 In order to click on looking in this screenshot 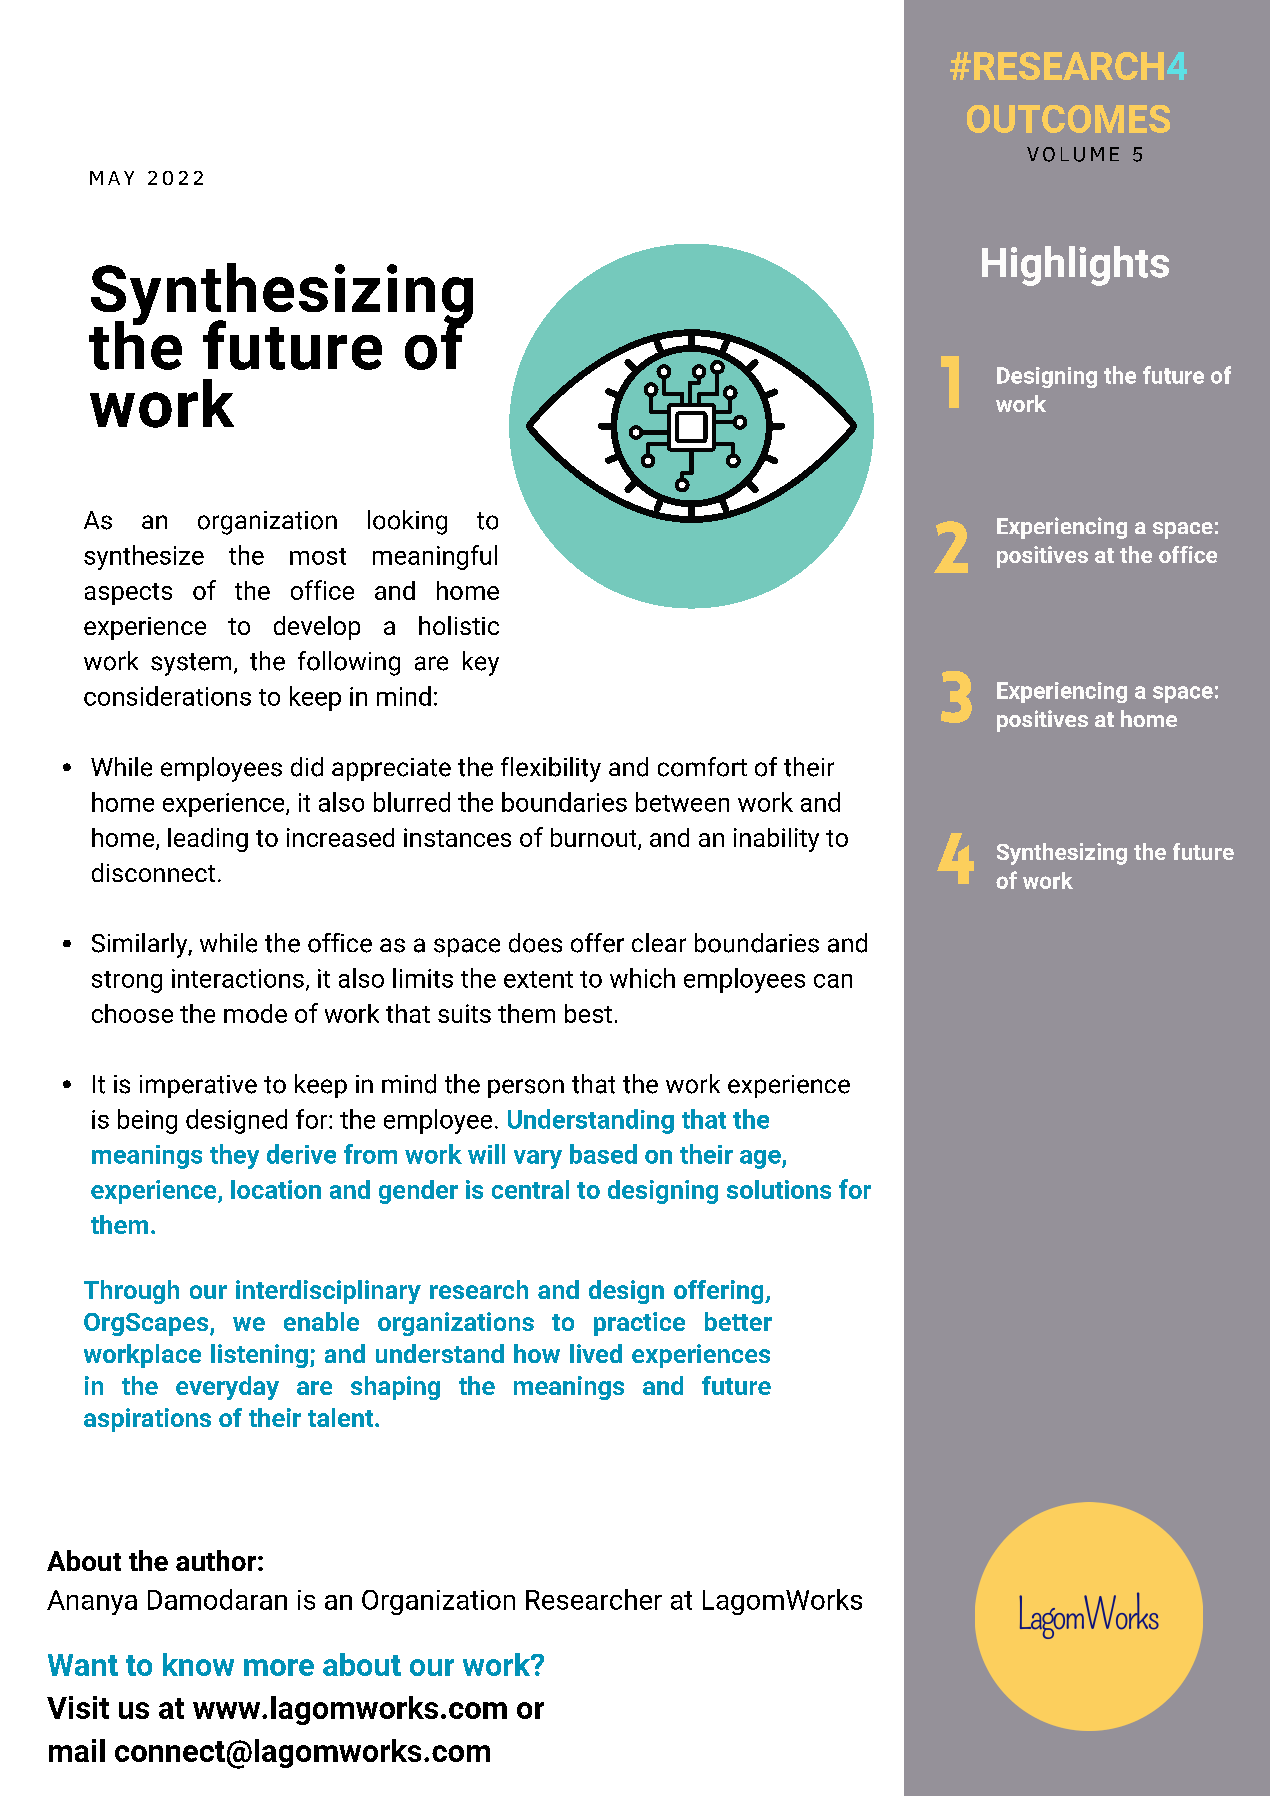, I will do `click(407, 522)`.
